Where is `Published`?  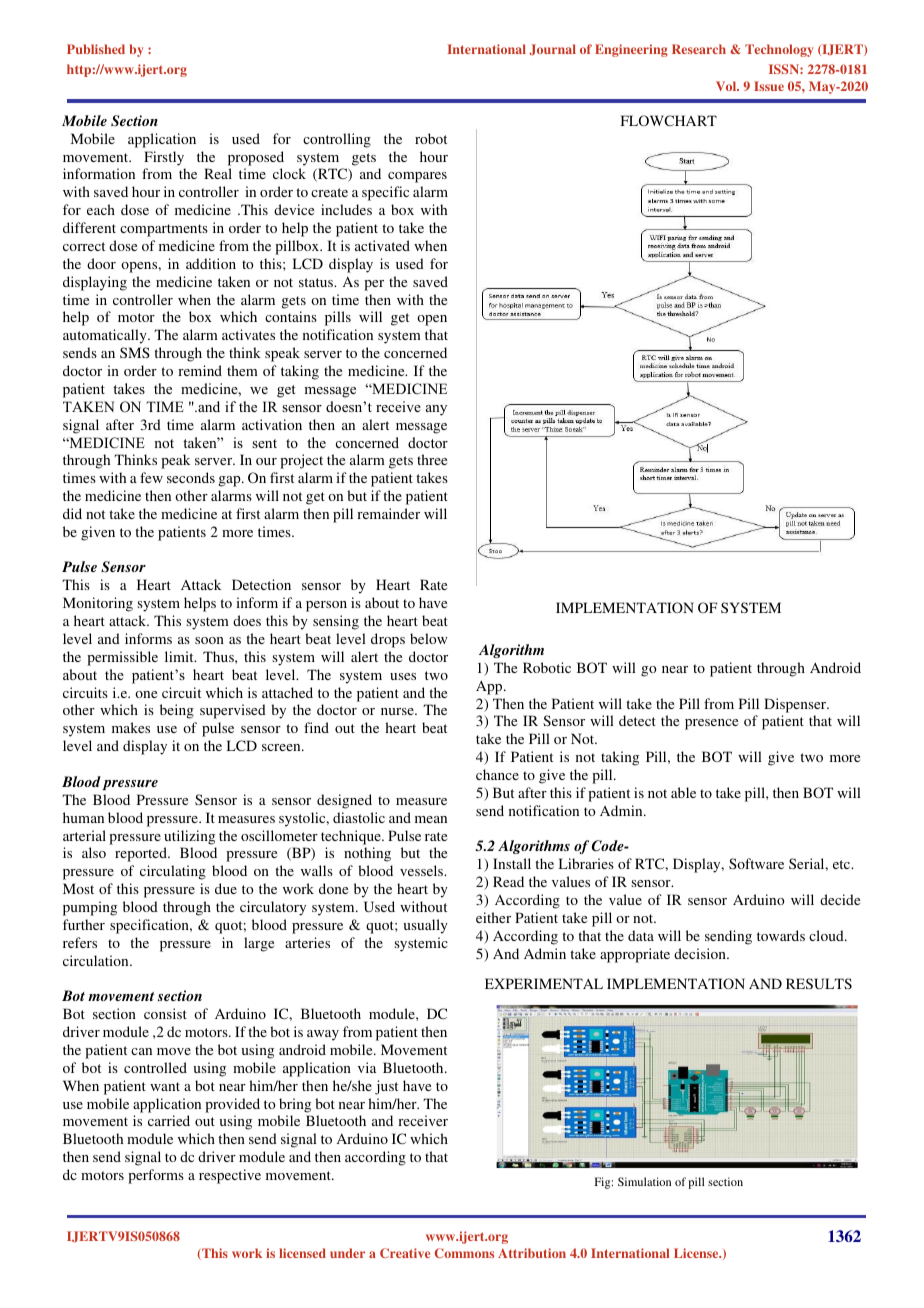 Published is located at coordinates (96, 49).
